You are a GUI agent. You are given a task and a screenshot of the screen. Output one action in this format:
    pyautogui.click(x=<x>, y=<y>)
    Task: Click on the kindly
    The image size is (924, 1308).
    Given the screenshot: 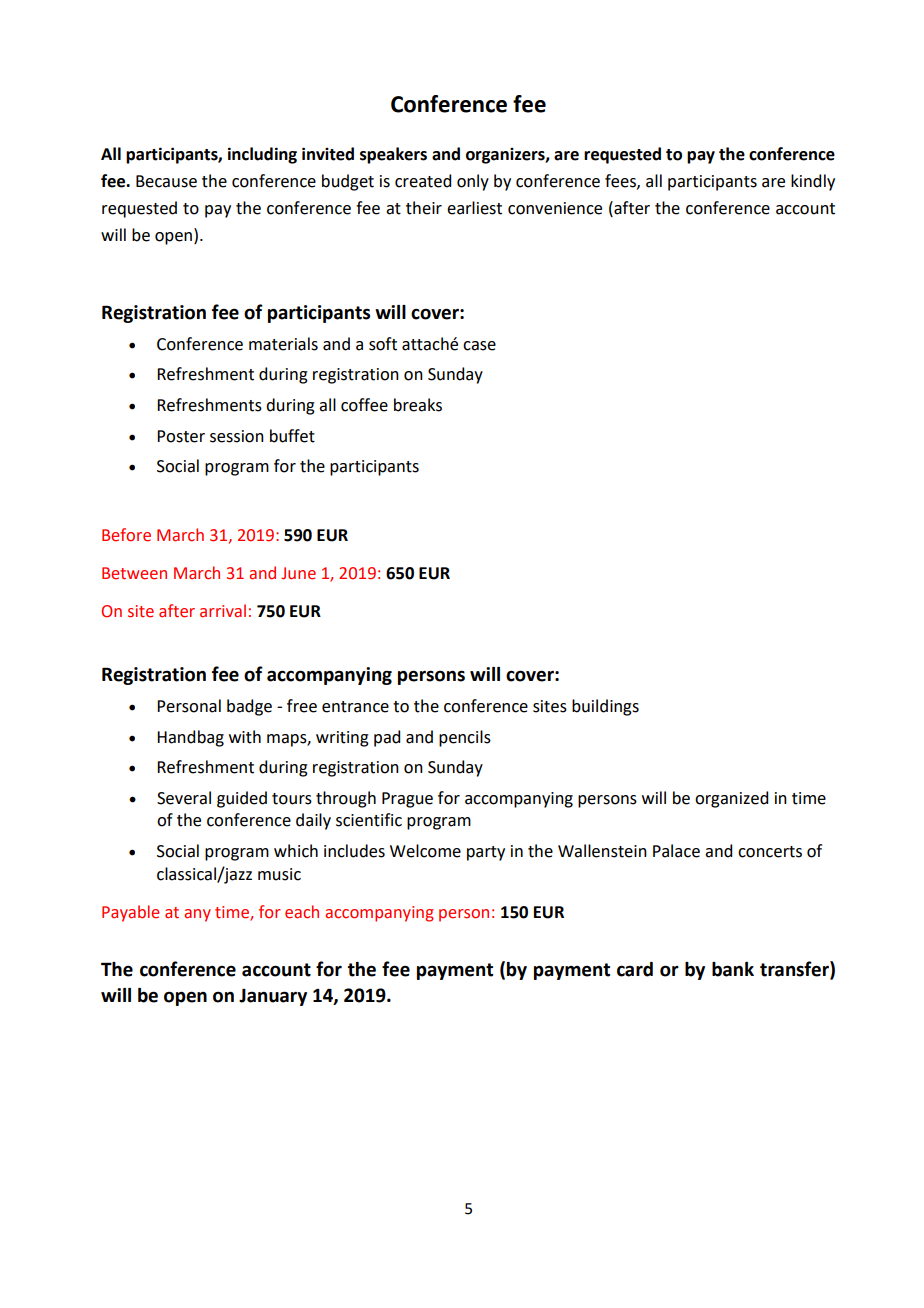 What is the action you would take?
    pyautogui.click(x=813, y=182)
